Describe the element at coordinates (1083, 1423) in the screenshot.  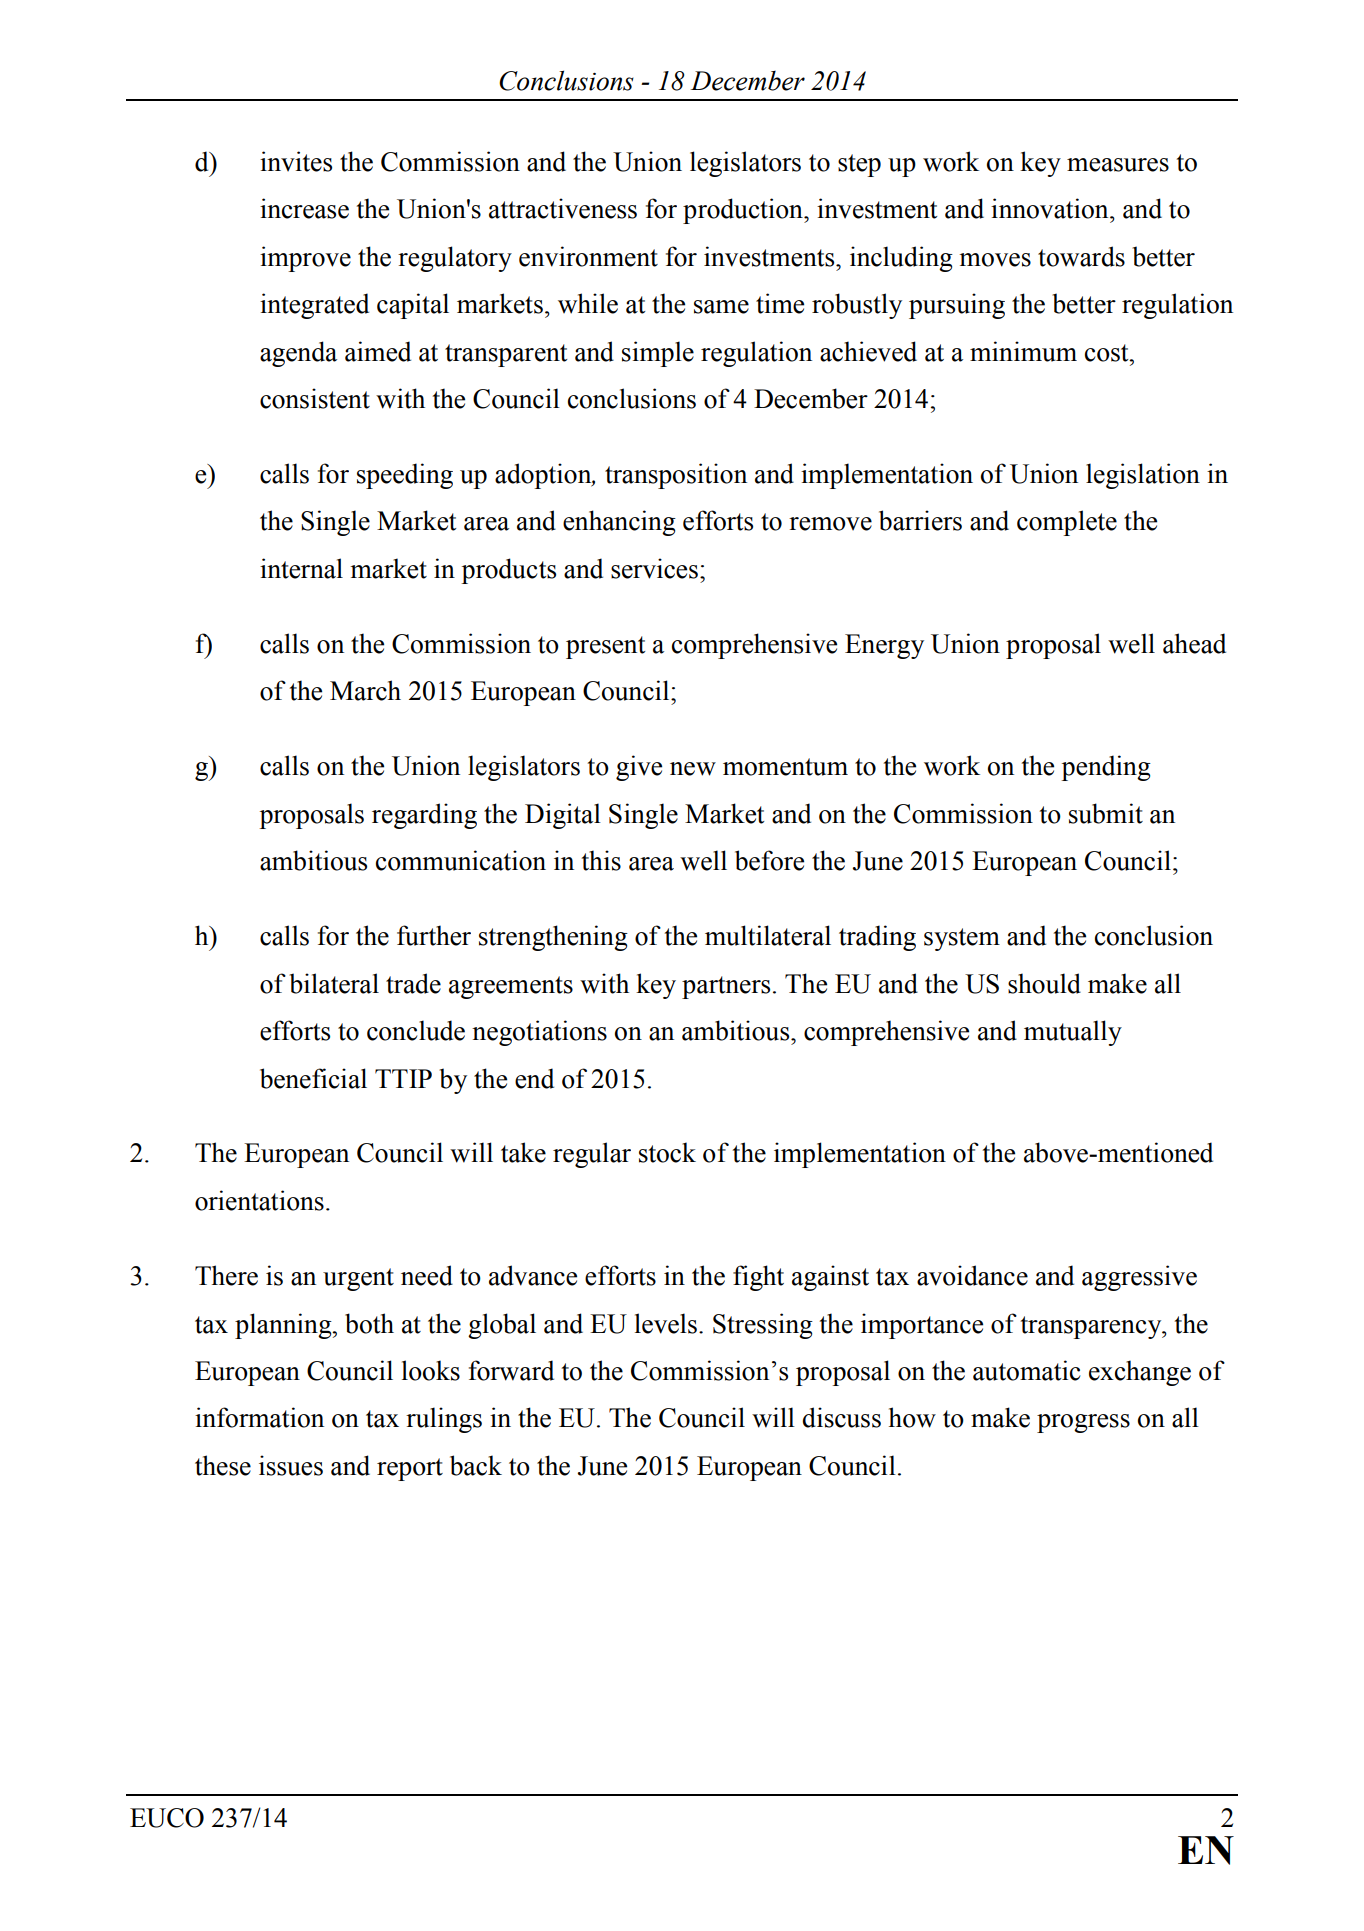
I see `progress` at that location.
